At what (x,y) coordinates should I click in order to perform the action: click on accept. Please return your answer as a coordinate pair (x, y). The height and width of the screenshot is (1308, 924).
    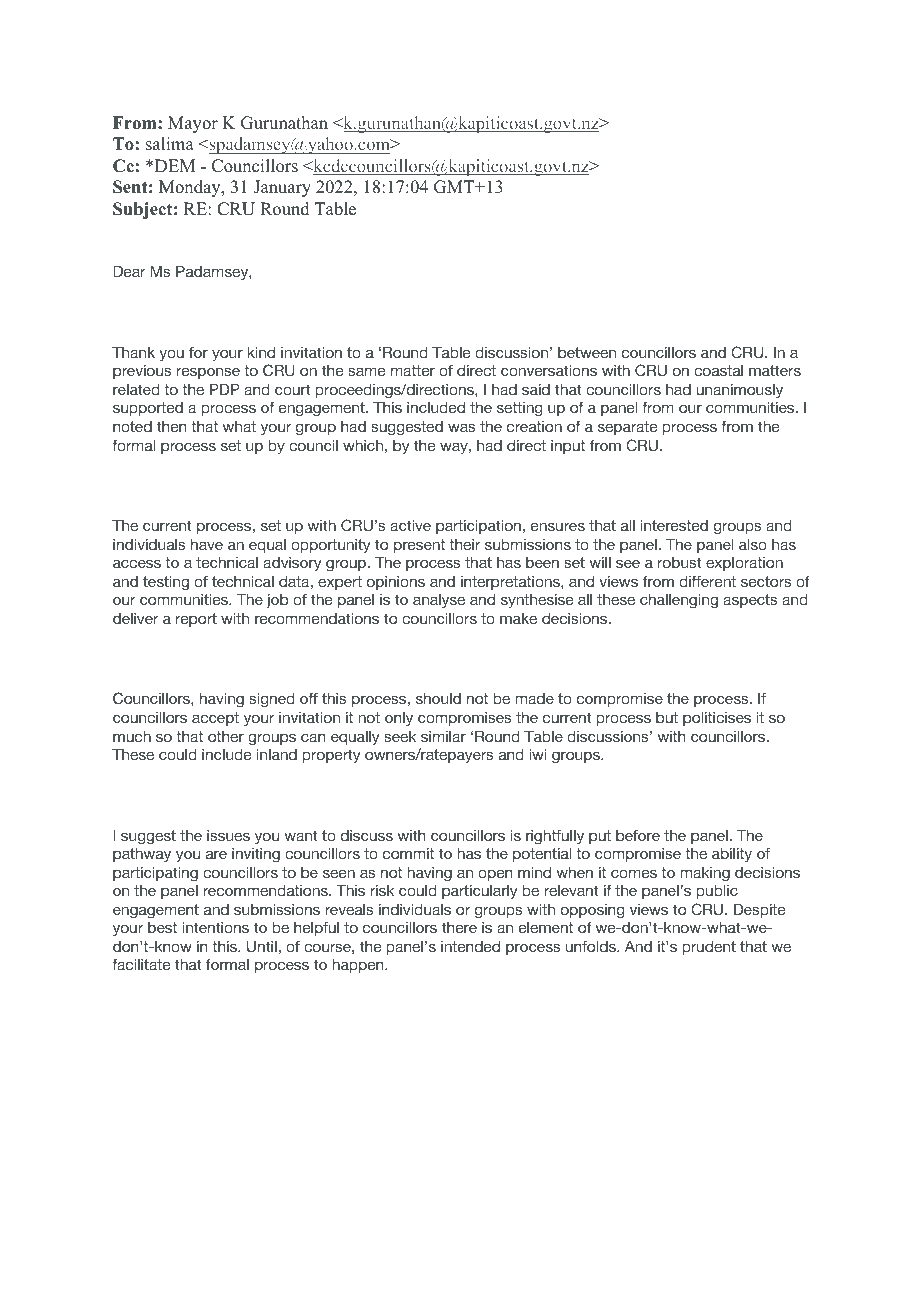
    Looking at the image, I should click on (215, 719).
